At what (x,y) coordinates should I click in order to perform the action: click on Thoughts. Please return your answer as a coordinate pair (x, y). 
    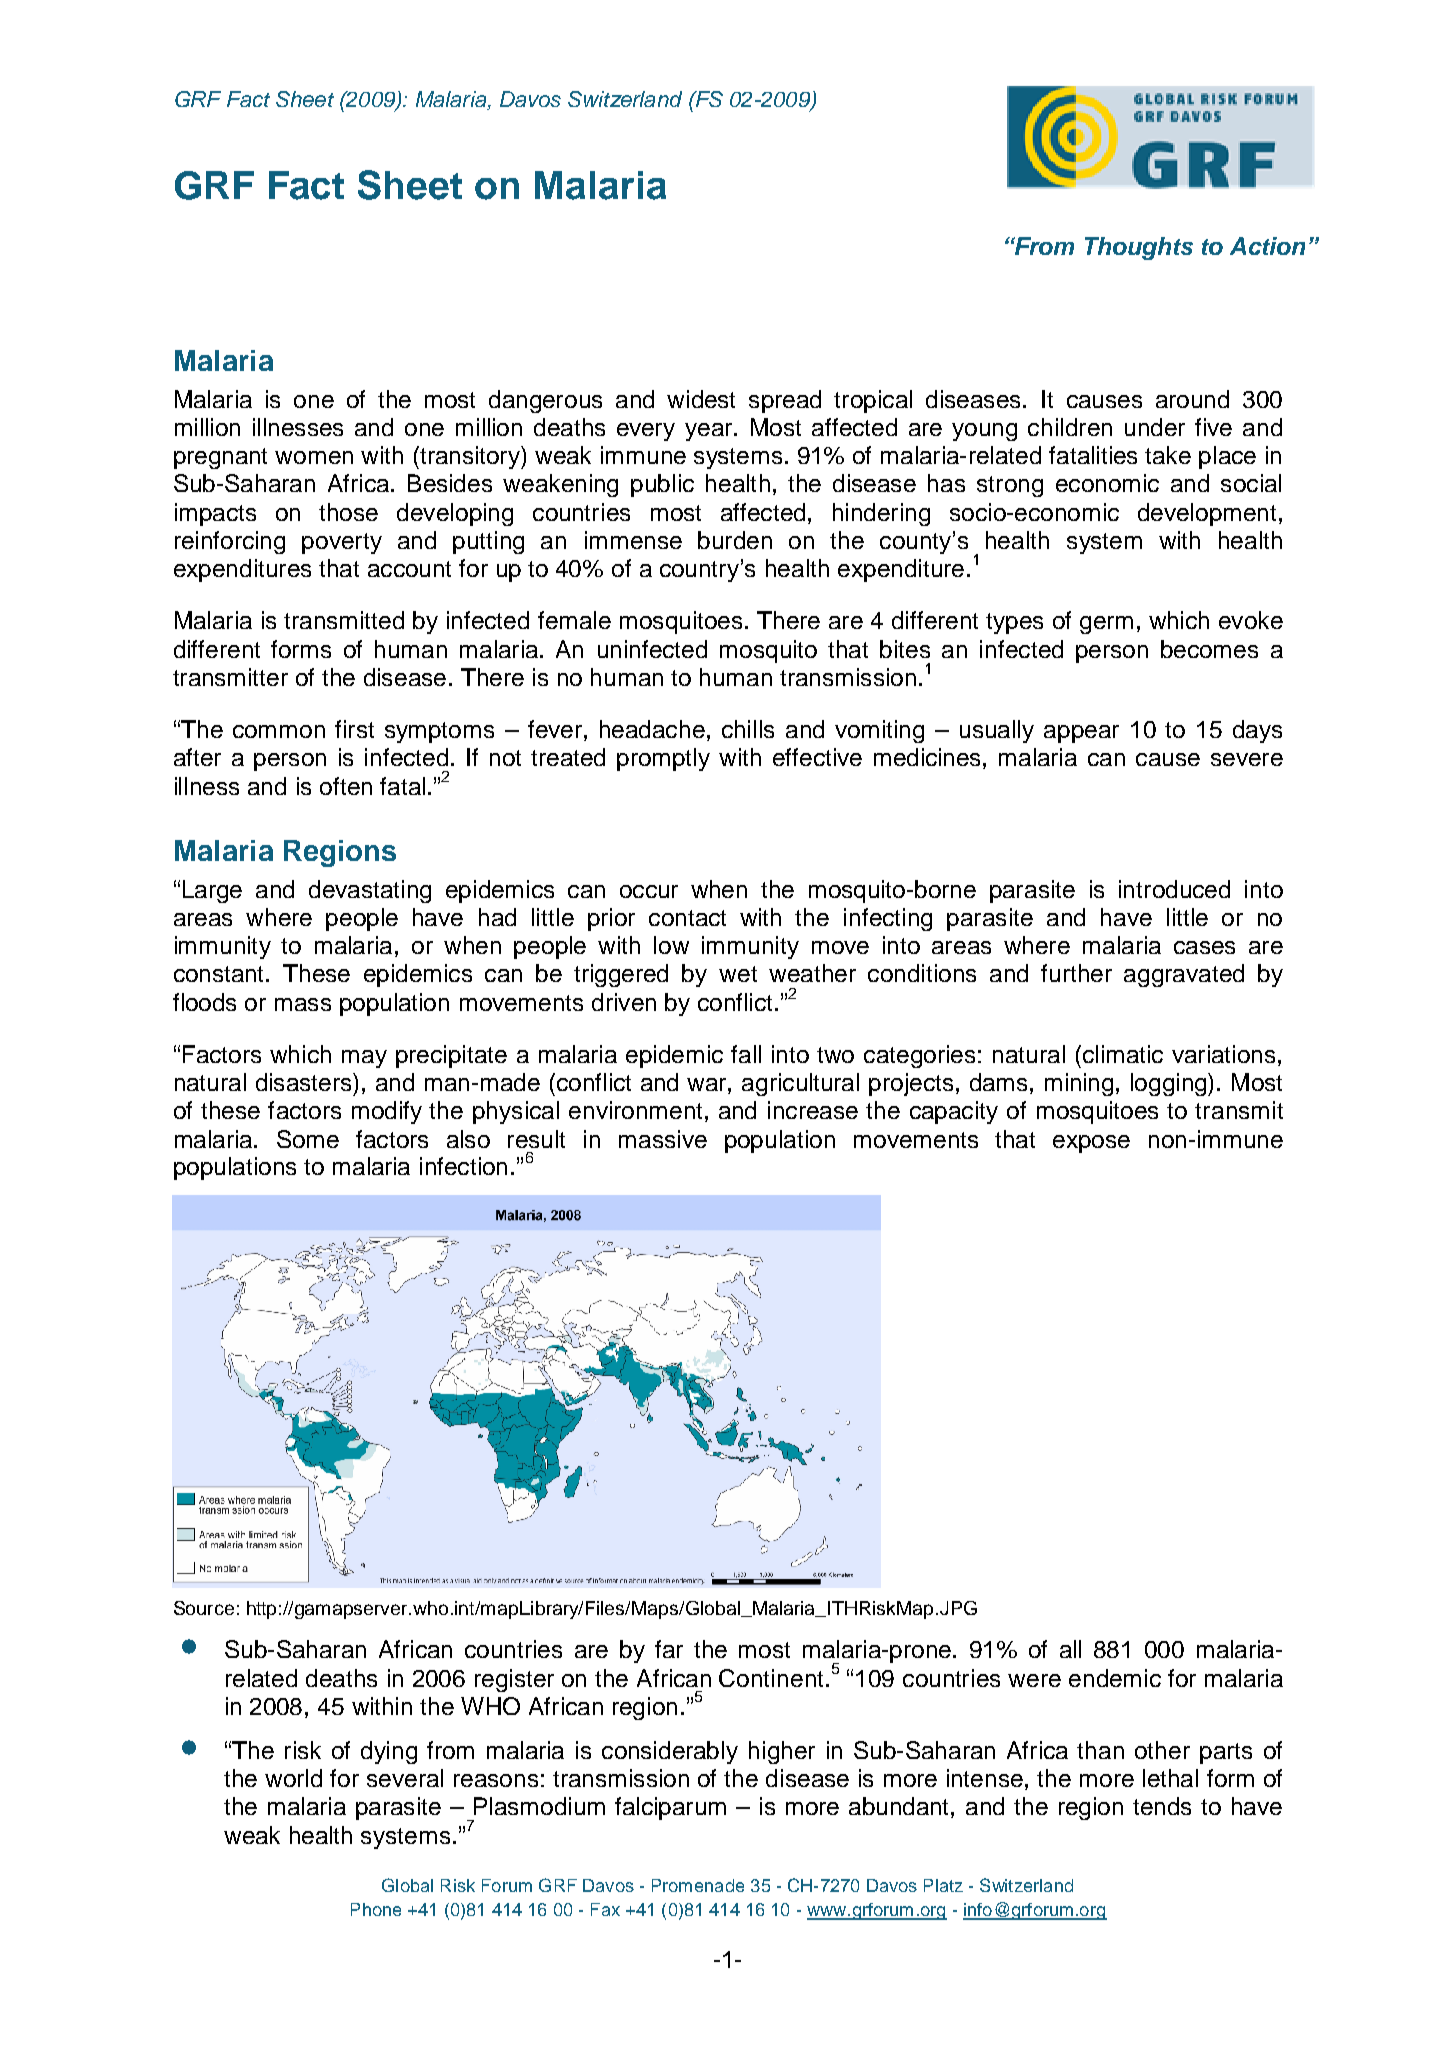
    Looking at the image, I should click on (1139, 248).
